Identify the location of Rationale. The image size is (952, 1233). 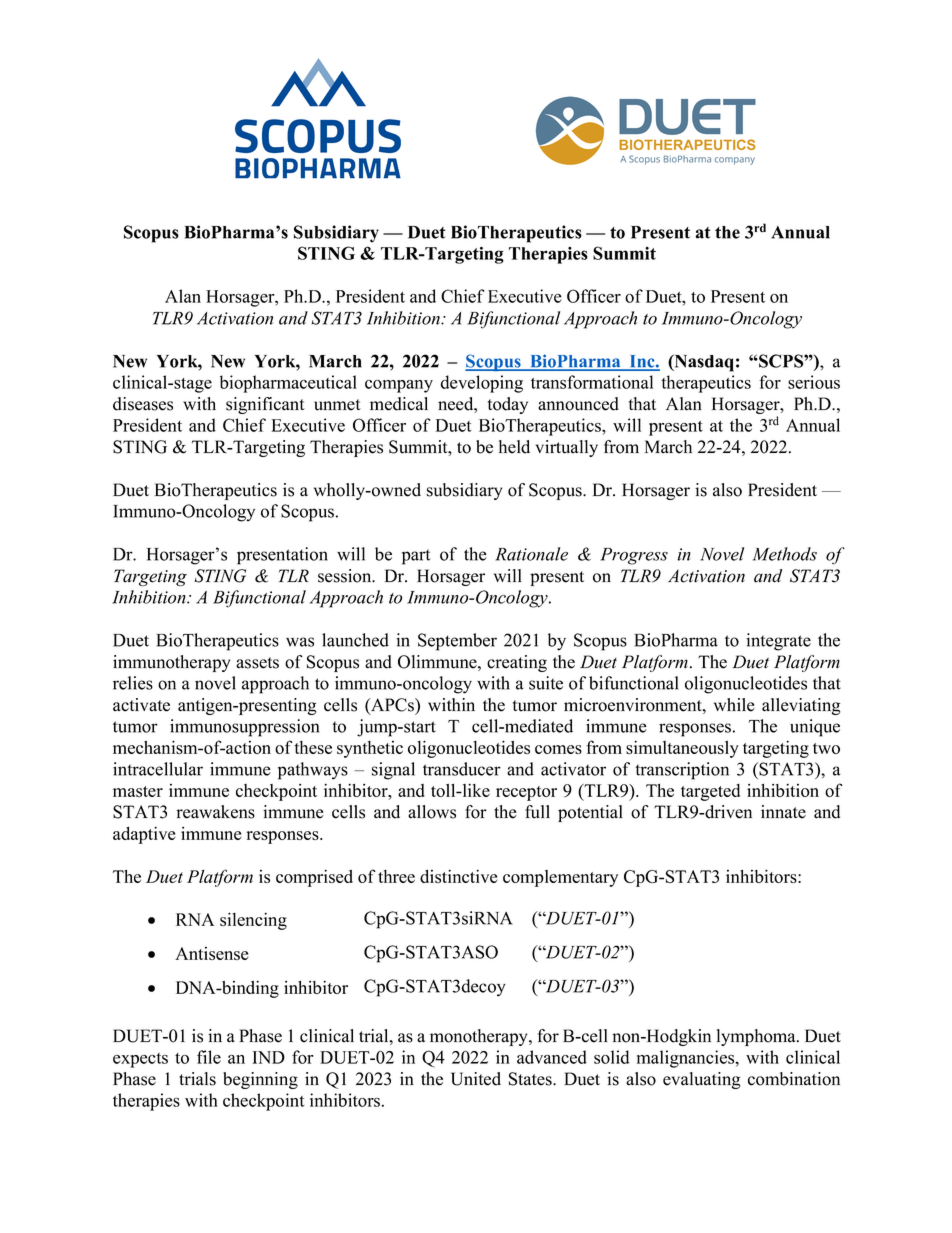
(531, 554).
